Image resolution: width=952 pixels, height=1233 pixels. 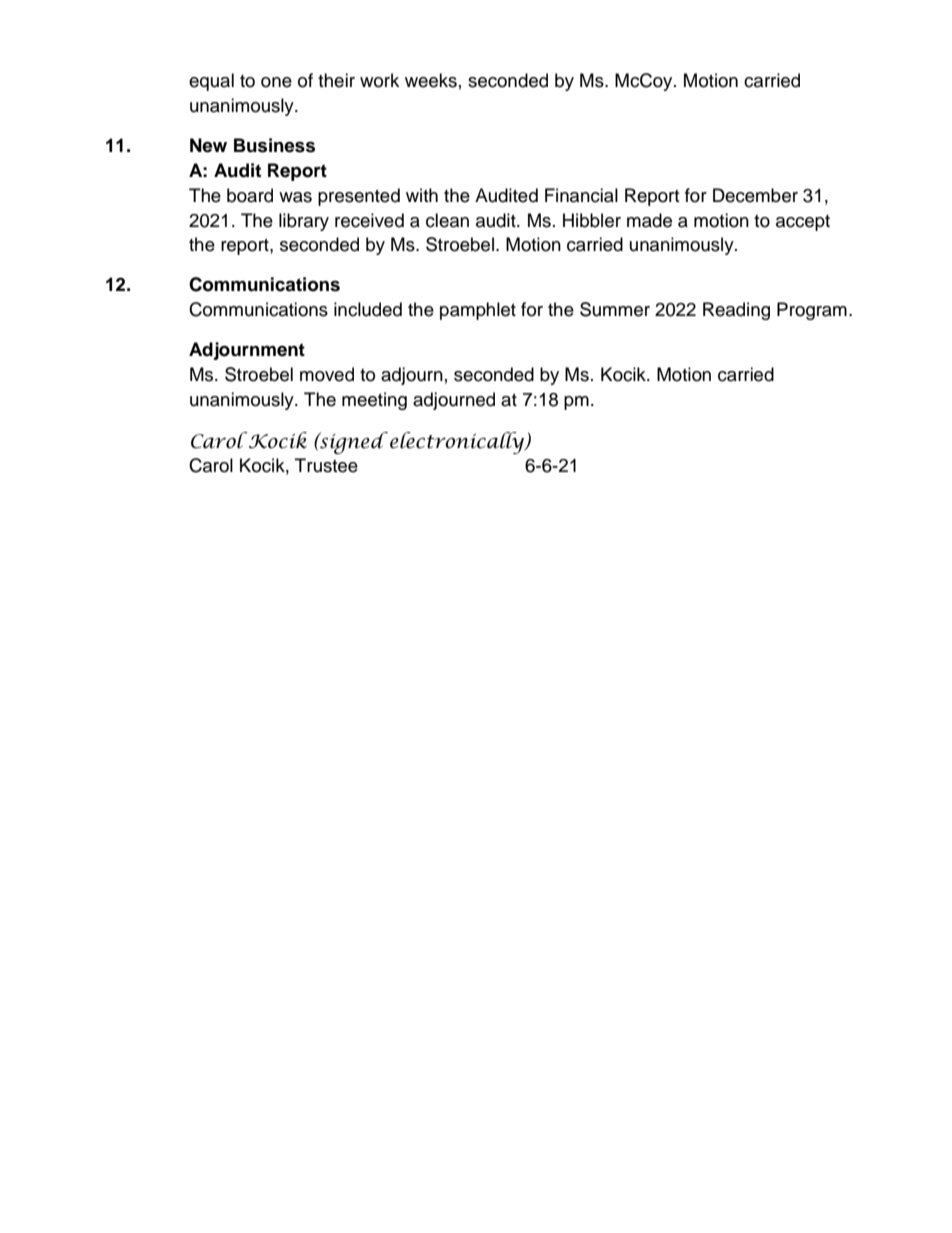 What do you see at coordinates (447, 220) in the screenshot?
I see `clean` at bounding box center [447, 220].
